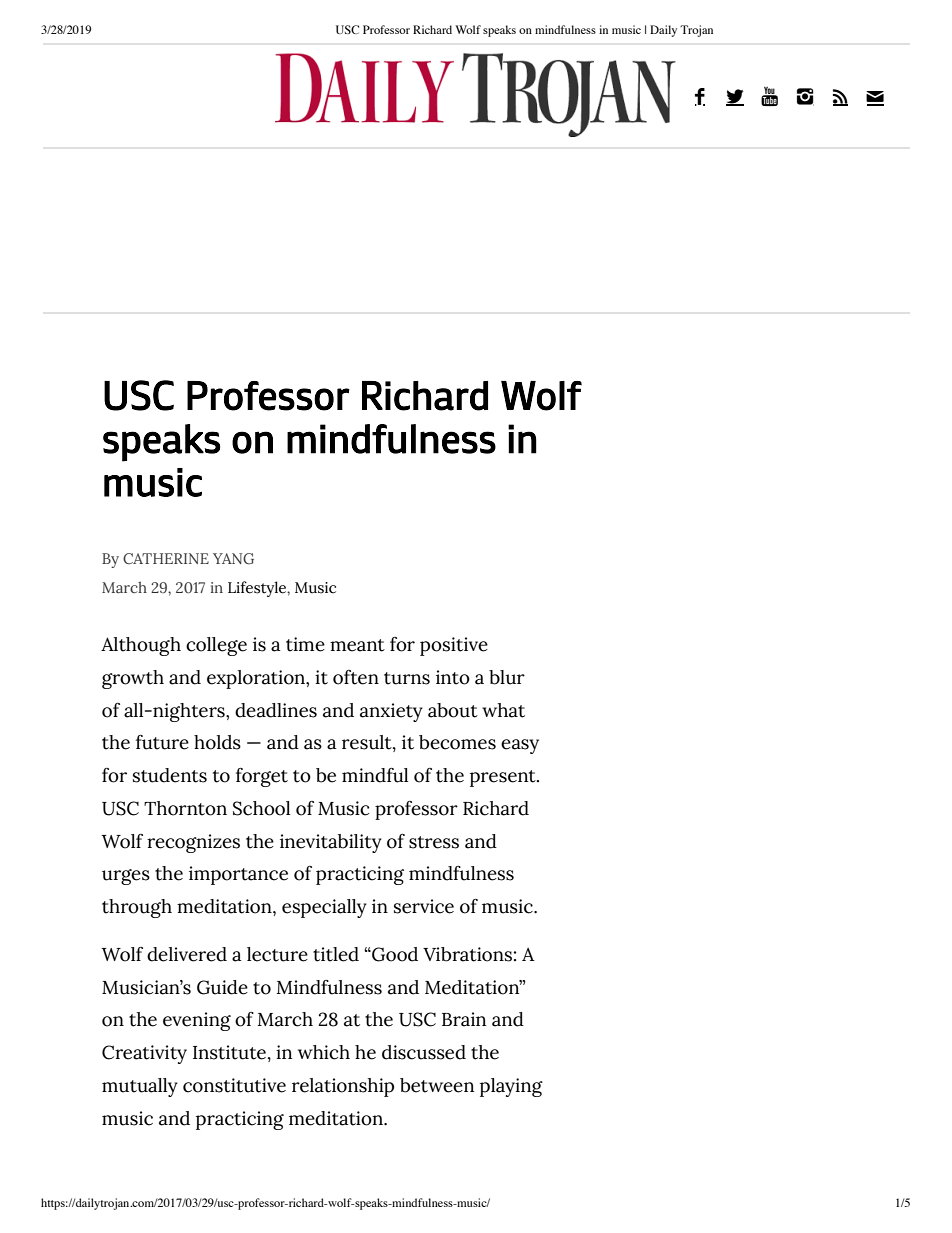 The width and height of the image is (952, 1233). What do you see at coordinates (464, 1019) in the image?
I see `Brain` at bounding box center [464, 1019].
